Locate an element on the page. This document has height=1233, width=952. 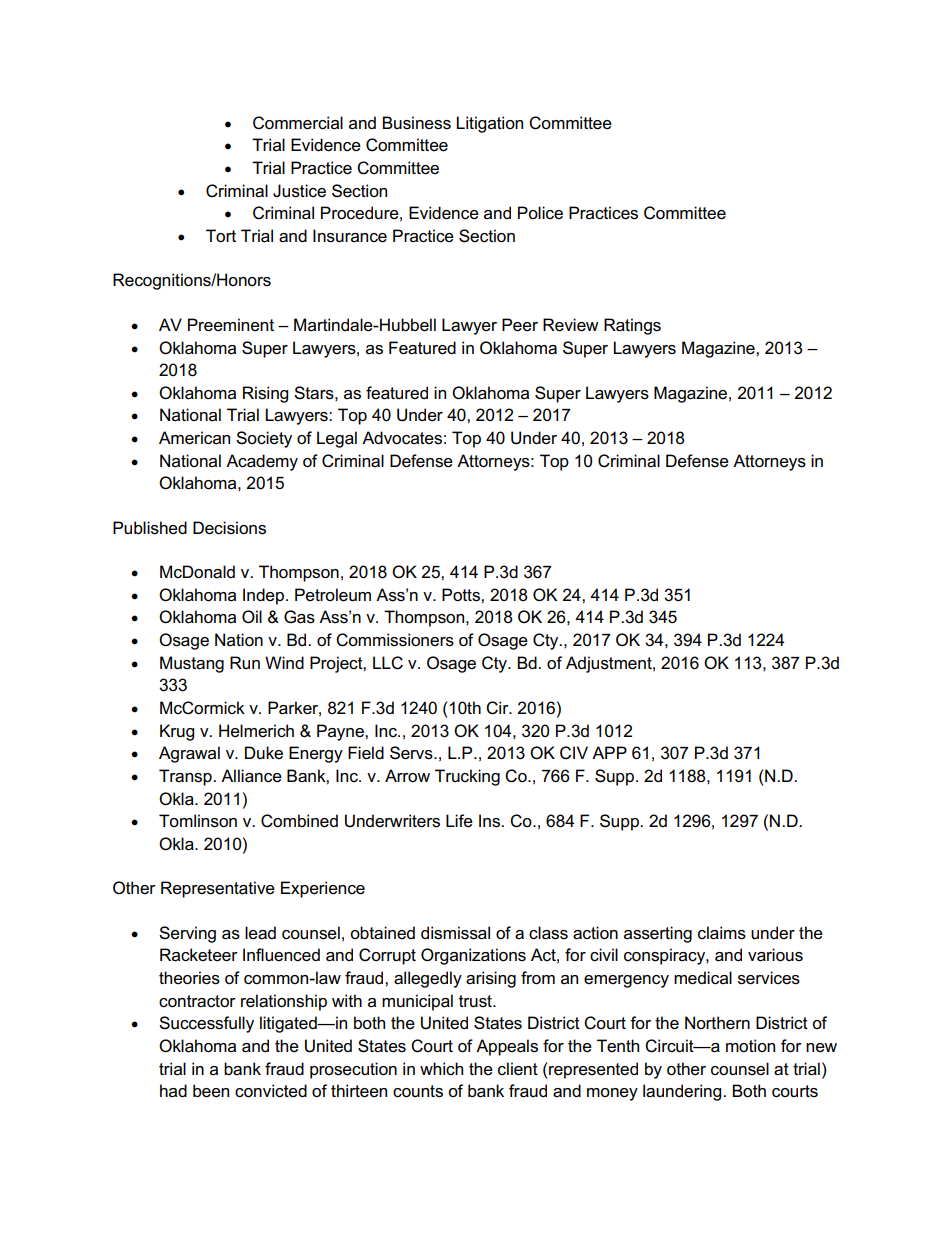
Oil is located at coordinates (252, 617).
